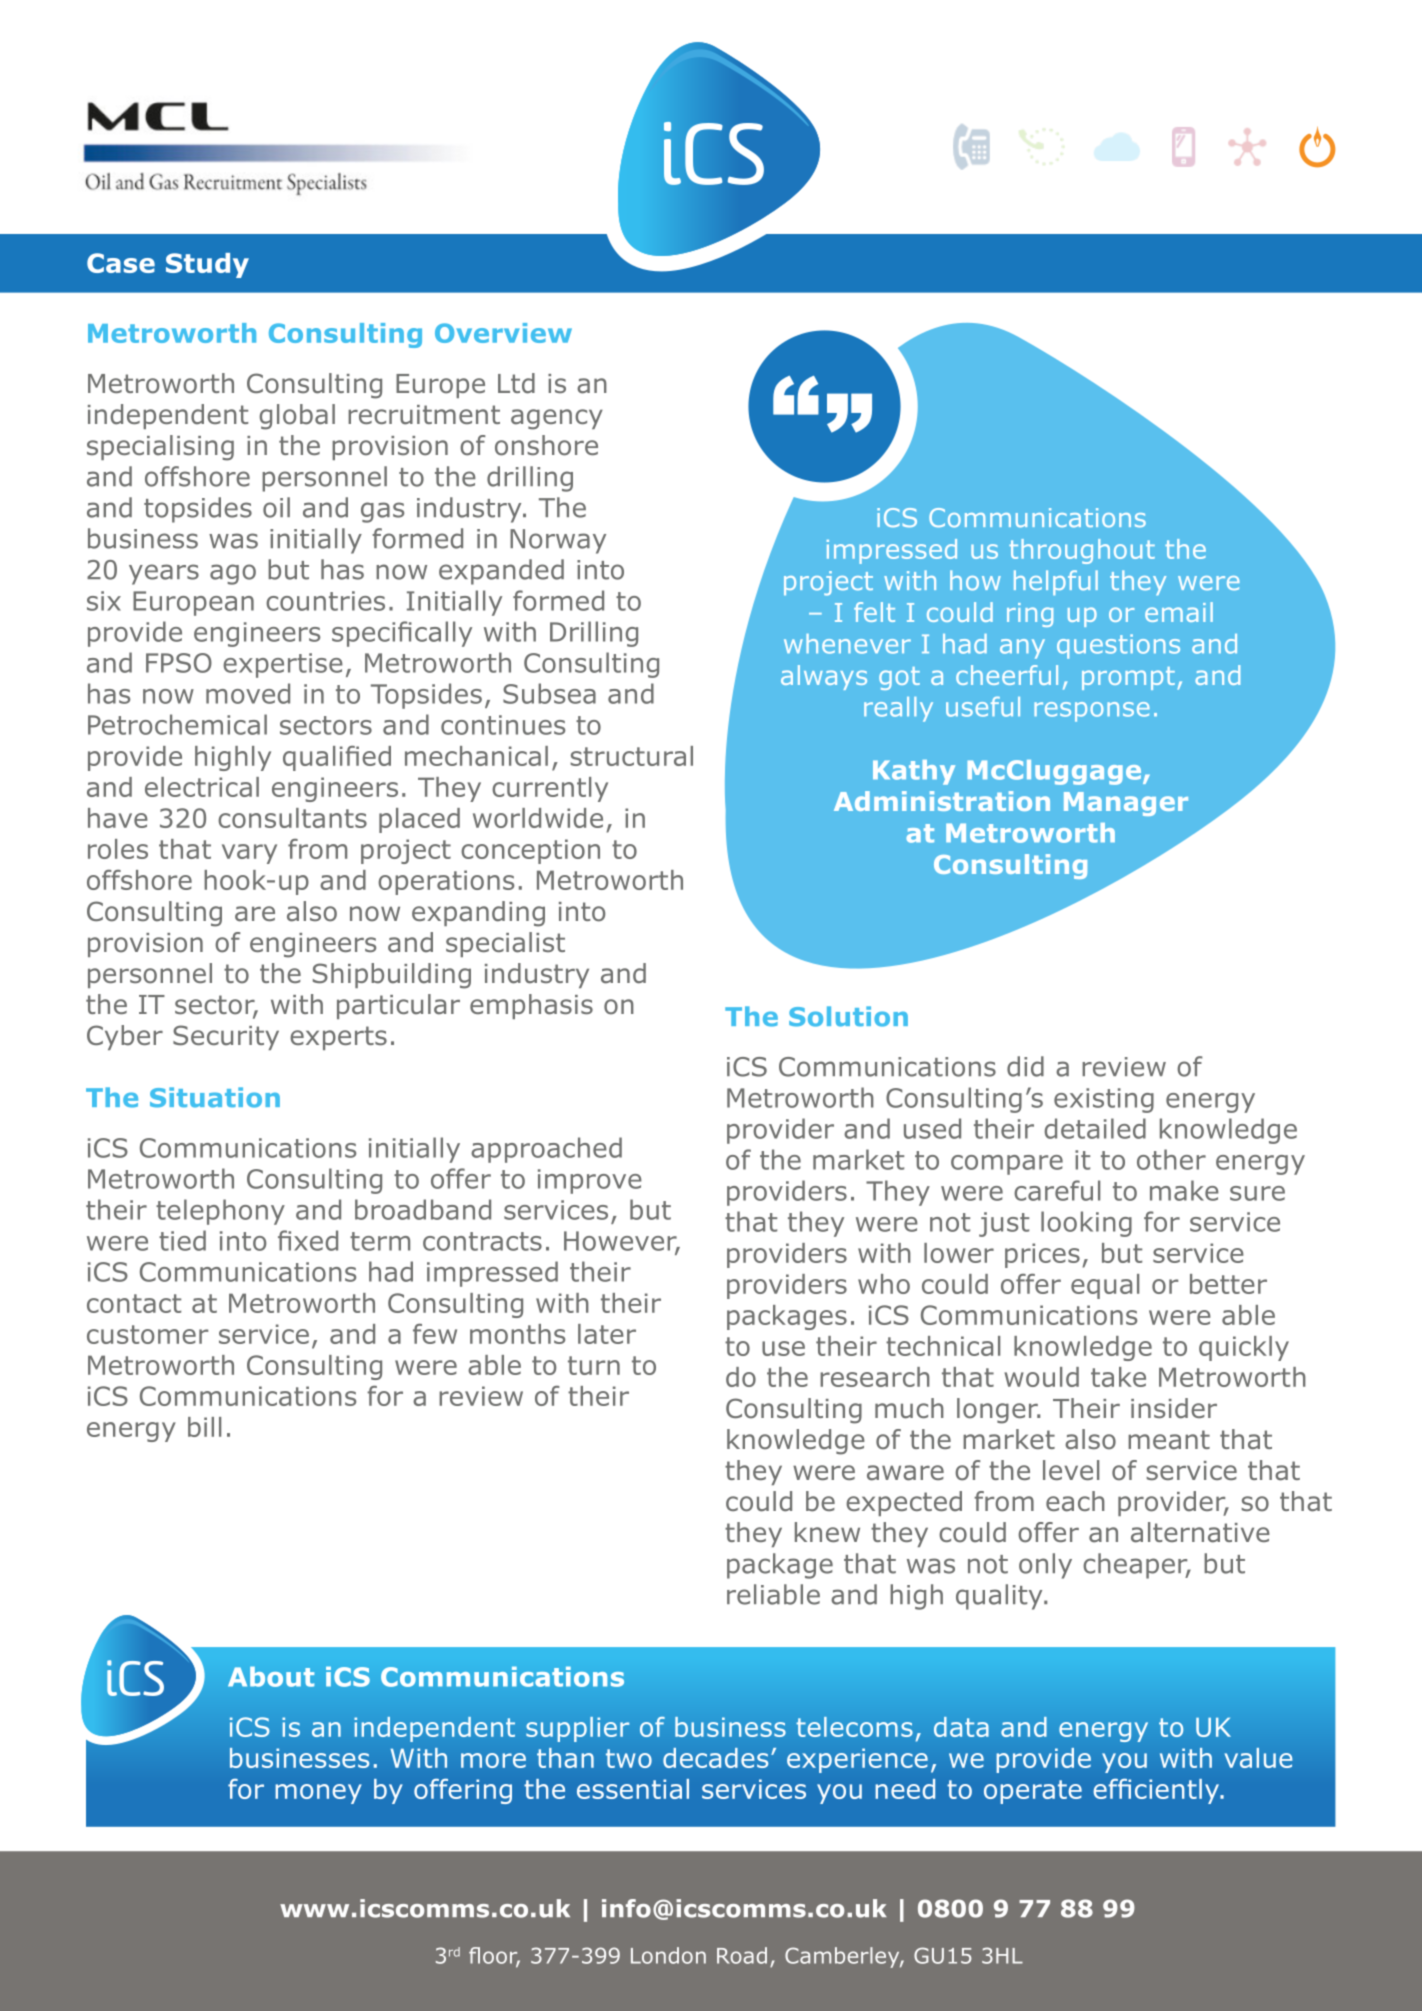  What do you see at coordinates (207, 265) in the screenshot?
I see `Study` at bounding box center [207, 265].
